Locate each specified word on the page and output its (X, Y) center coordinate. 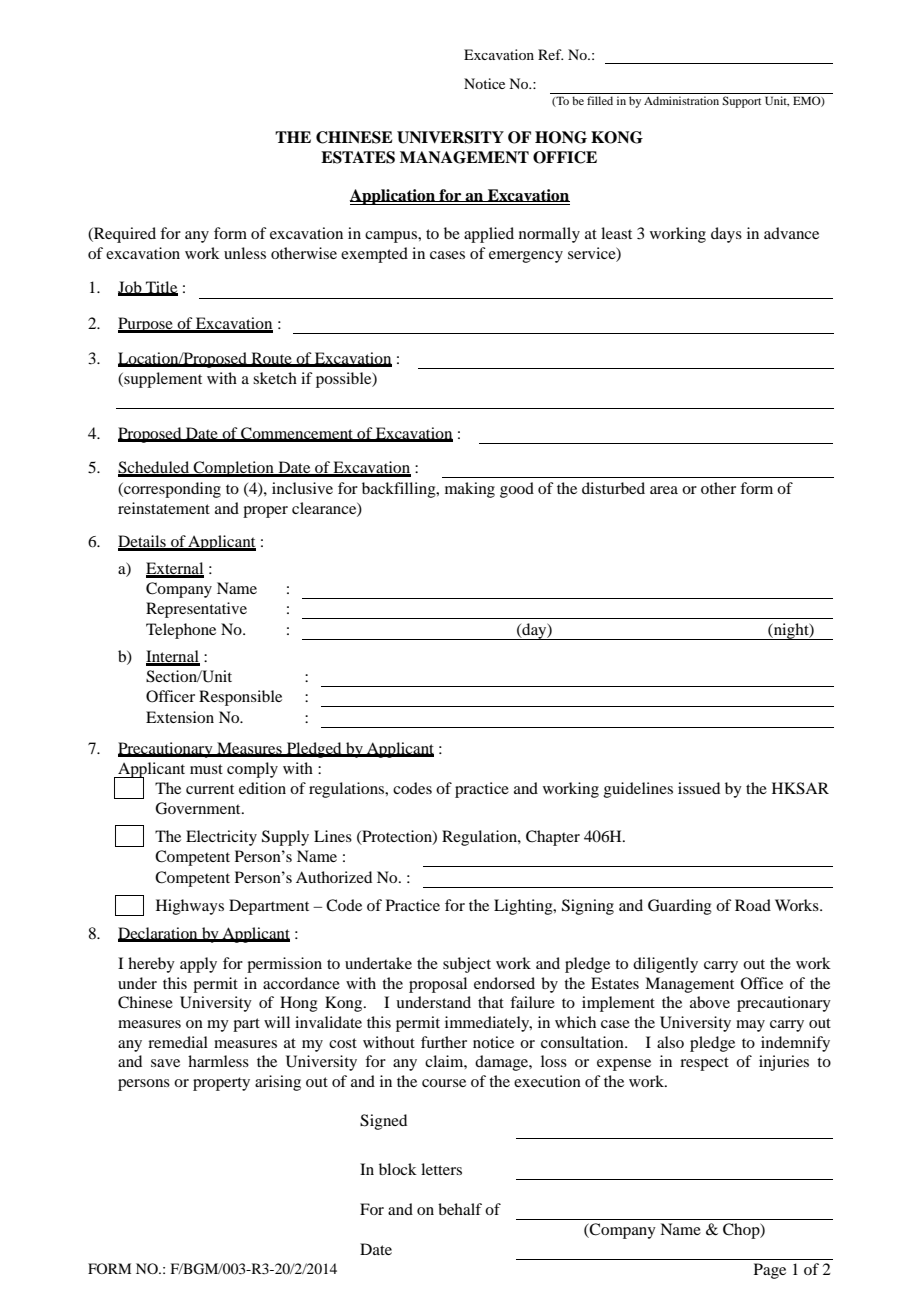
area (664, 490)
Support (741, 102)
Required (124, 235)
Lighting (524, 907)
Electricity (221, 838)
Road (753, 905)
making (470, 490)
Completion (234, 469)
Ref (550, 54)
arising (278, 1083)
